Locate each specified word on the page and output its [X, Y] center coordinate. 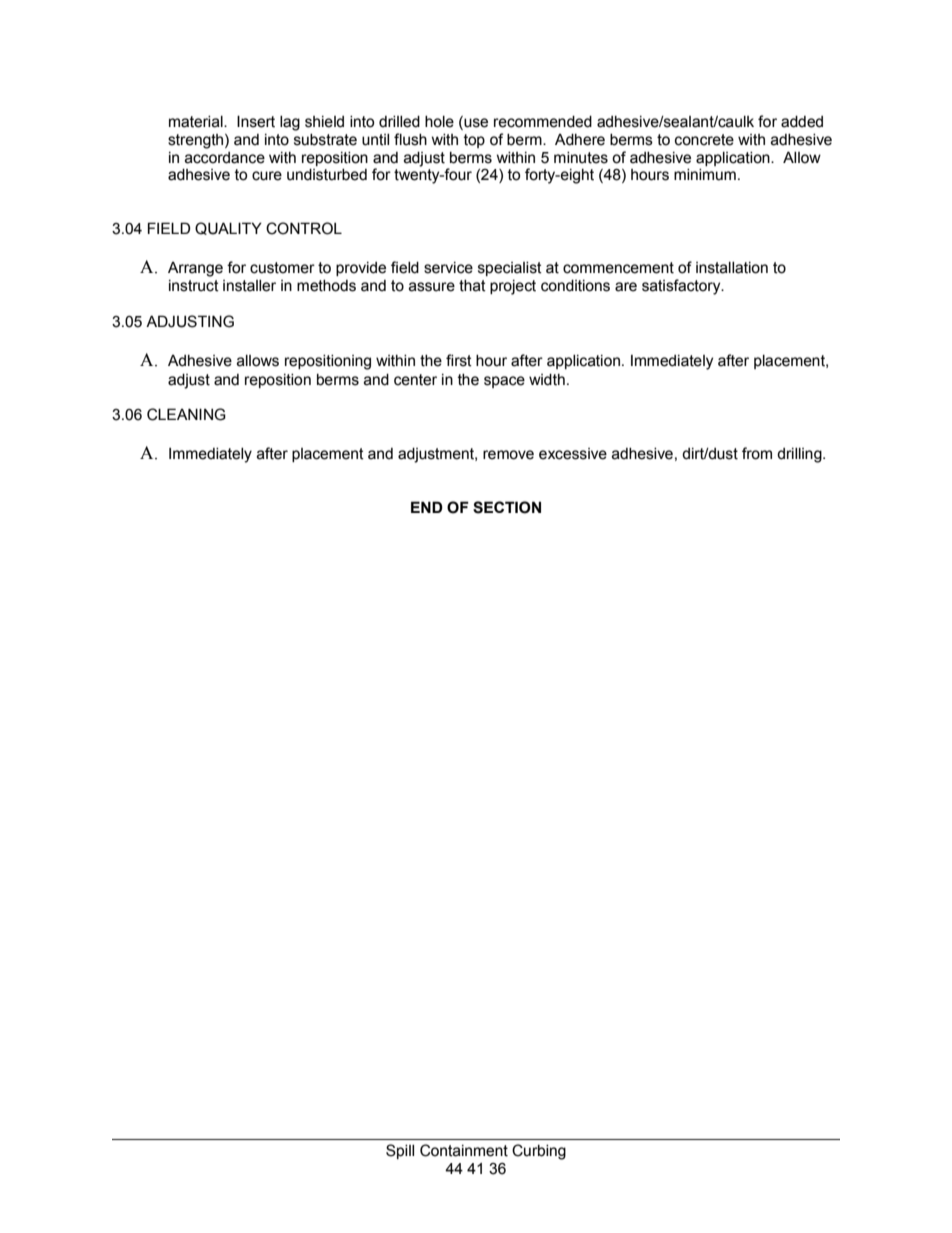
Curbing [539, 1152]
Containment [464, 1150]
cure [267, 176]
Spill [400, 1151]
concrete [704, 140]
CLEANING [186, 414]
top [474, 141]
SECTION [507, 507]
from [757, 453]
